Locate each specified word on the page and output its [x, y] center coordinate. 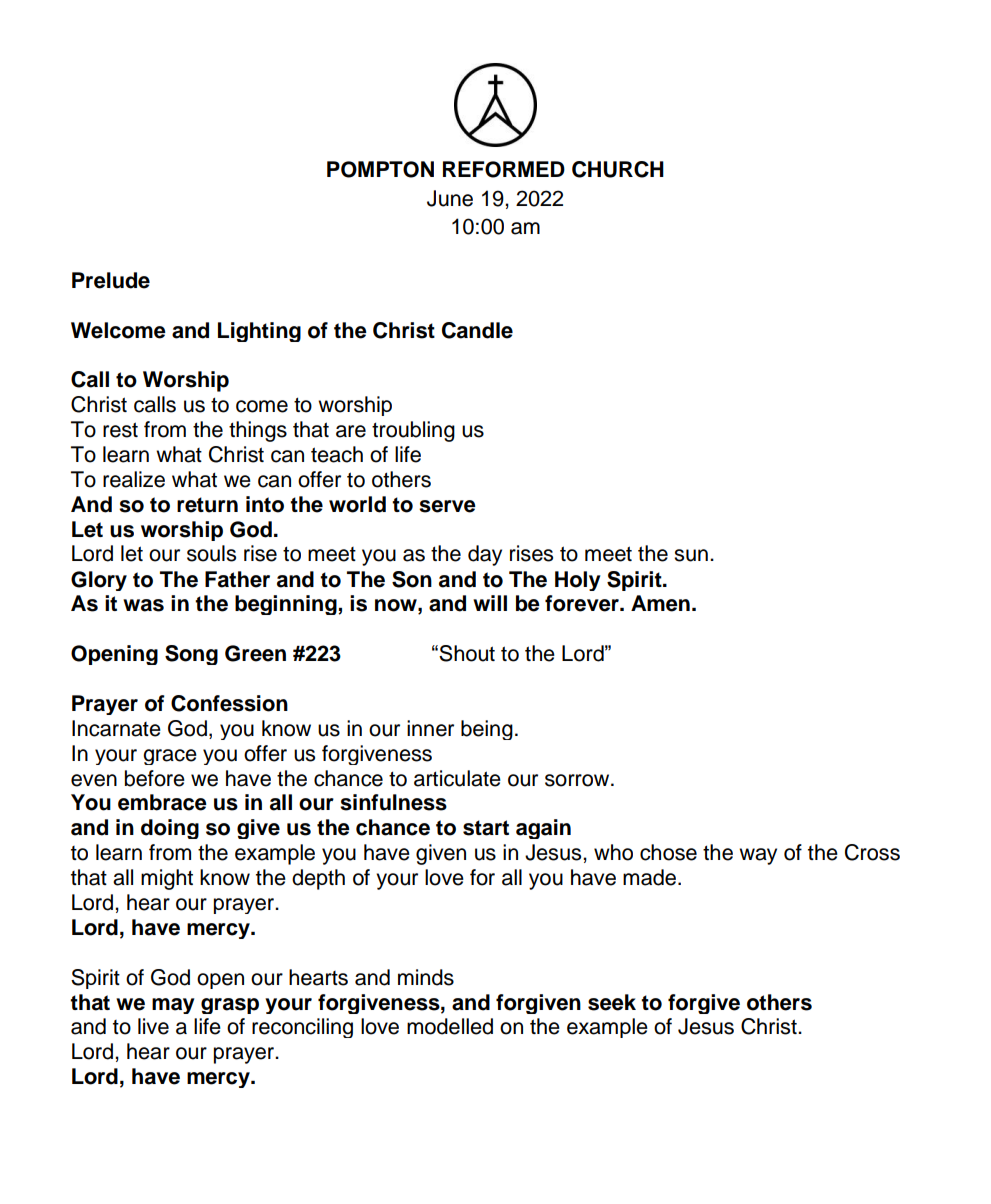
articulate [457, 778]
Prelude [111, 280]
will [490, 603]
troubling [413, 431]
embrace [162, 802]
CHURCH [618, 169]
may [173, 1006]
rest [120, 430]
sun [691, 555]
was [143, 605]
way [758, 856]
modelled [450, 1026]
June [450, 198]
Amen [660, 603]
